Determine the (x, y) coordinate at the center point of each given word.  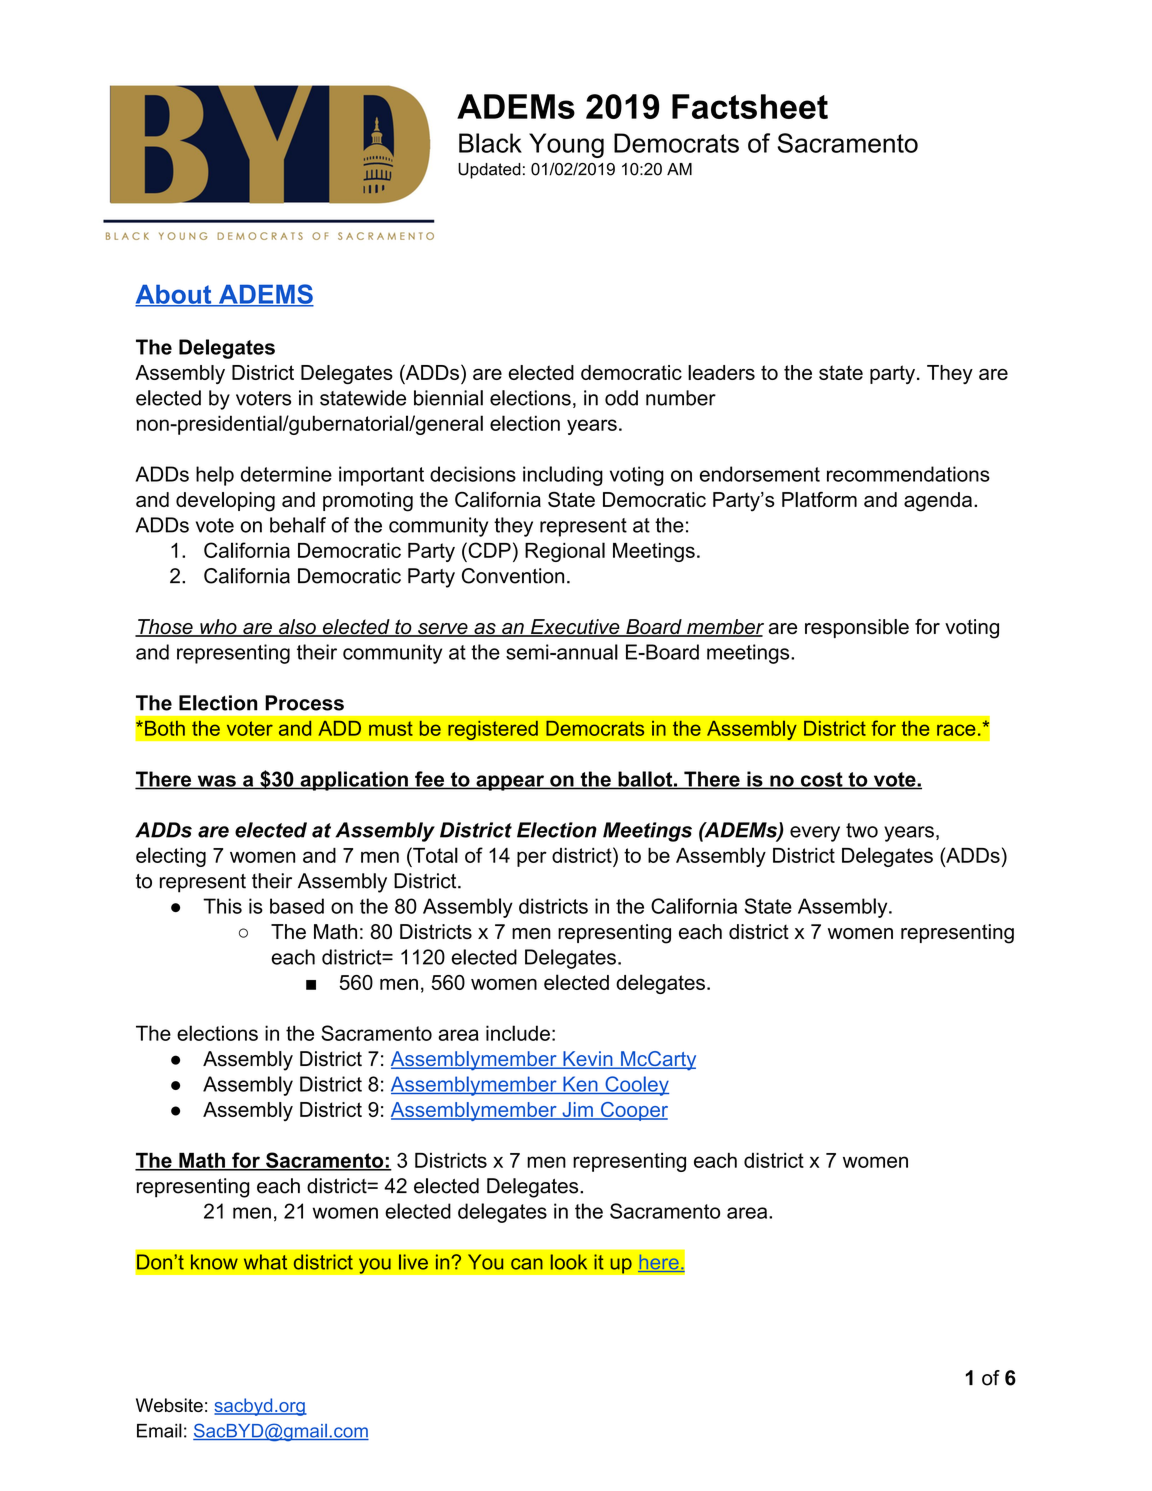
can (527, 1264)
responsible (857, 628)
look (569, 1262)
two (862, 830)
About (174, 295)
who (218, 628)
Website (169, 1405)
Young (566, 145)
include (518, 1033)
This (222, 906)
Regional (565, 552)
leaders (721, 372)
